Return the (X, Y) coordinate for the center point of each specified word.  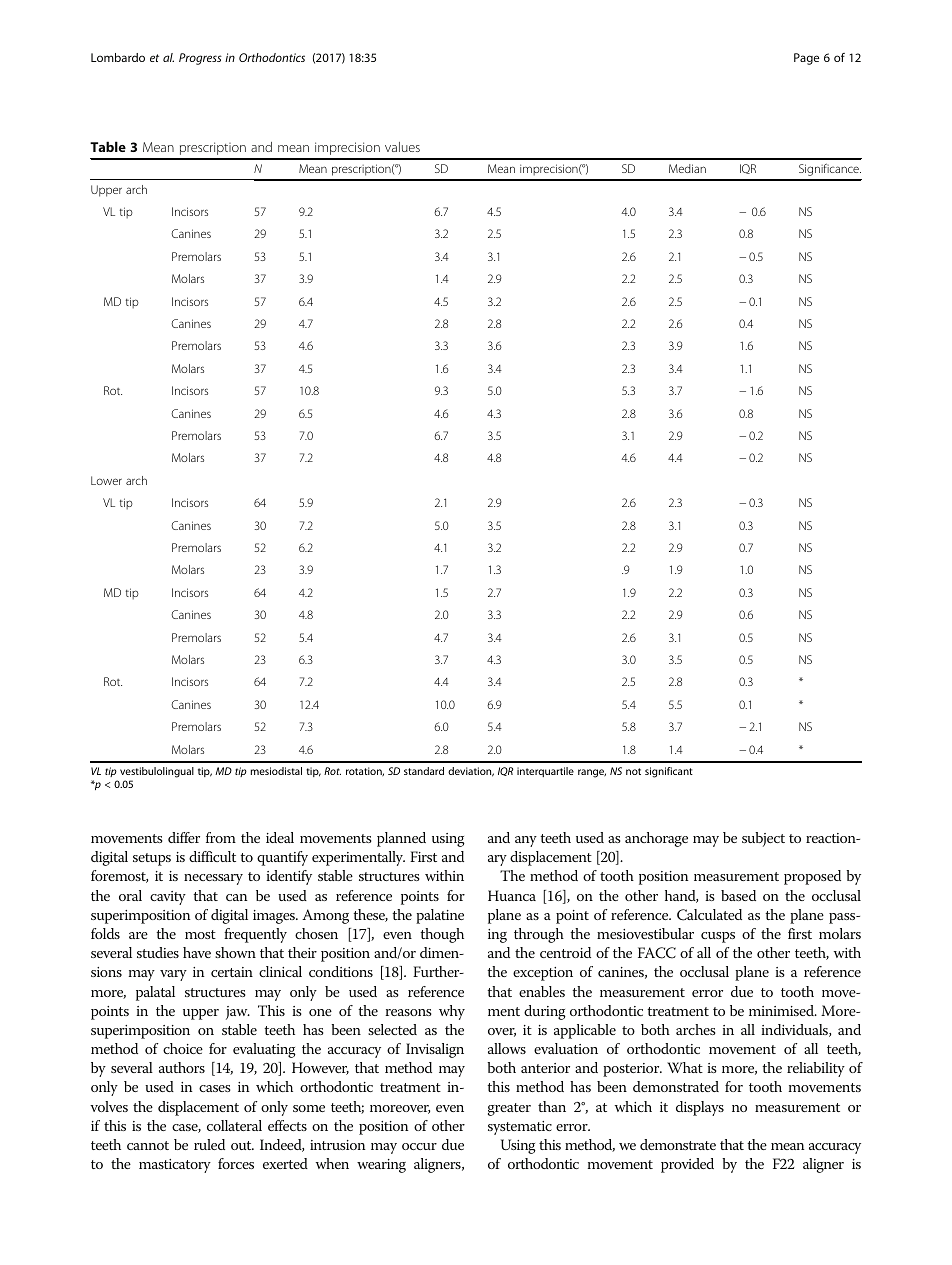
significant (669, 772)
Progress (200, 59)
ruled (209, 1144)
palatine (440, 916)
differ (184, 837)
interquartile (545, 772)
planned (401, 839)
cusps (718, 937)
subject (763, 839)
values (402, 147)
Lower (106, 480)
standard (424, 771)
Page (806, 59)
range (592, 773)
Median (687, 168)
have (197, 952)
